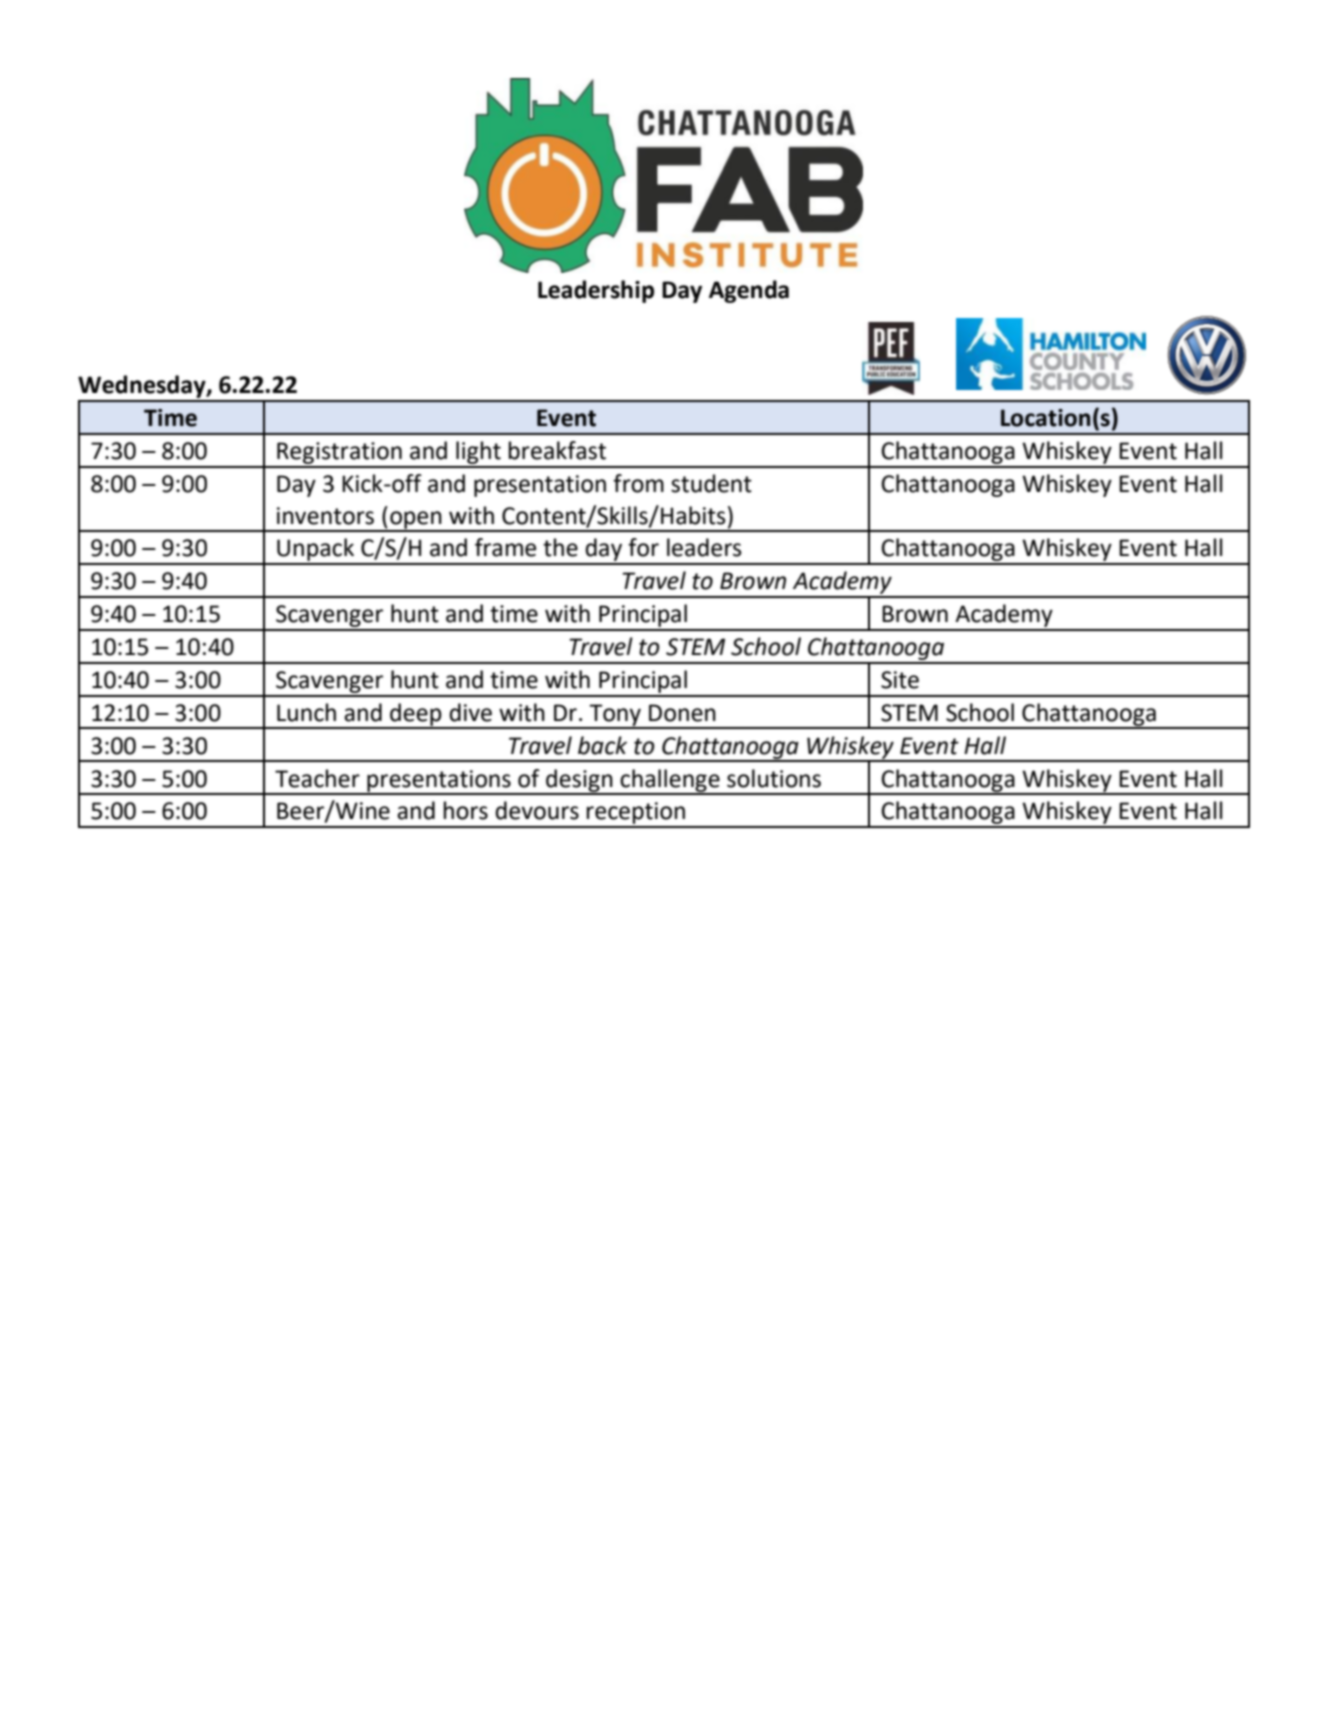 Image resolution: width=1327 pixels, height=1717 pixels. What do you see at coordinates (711, 483) in the page?
I see `student` at bounding box center [711, 483].
